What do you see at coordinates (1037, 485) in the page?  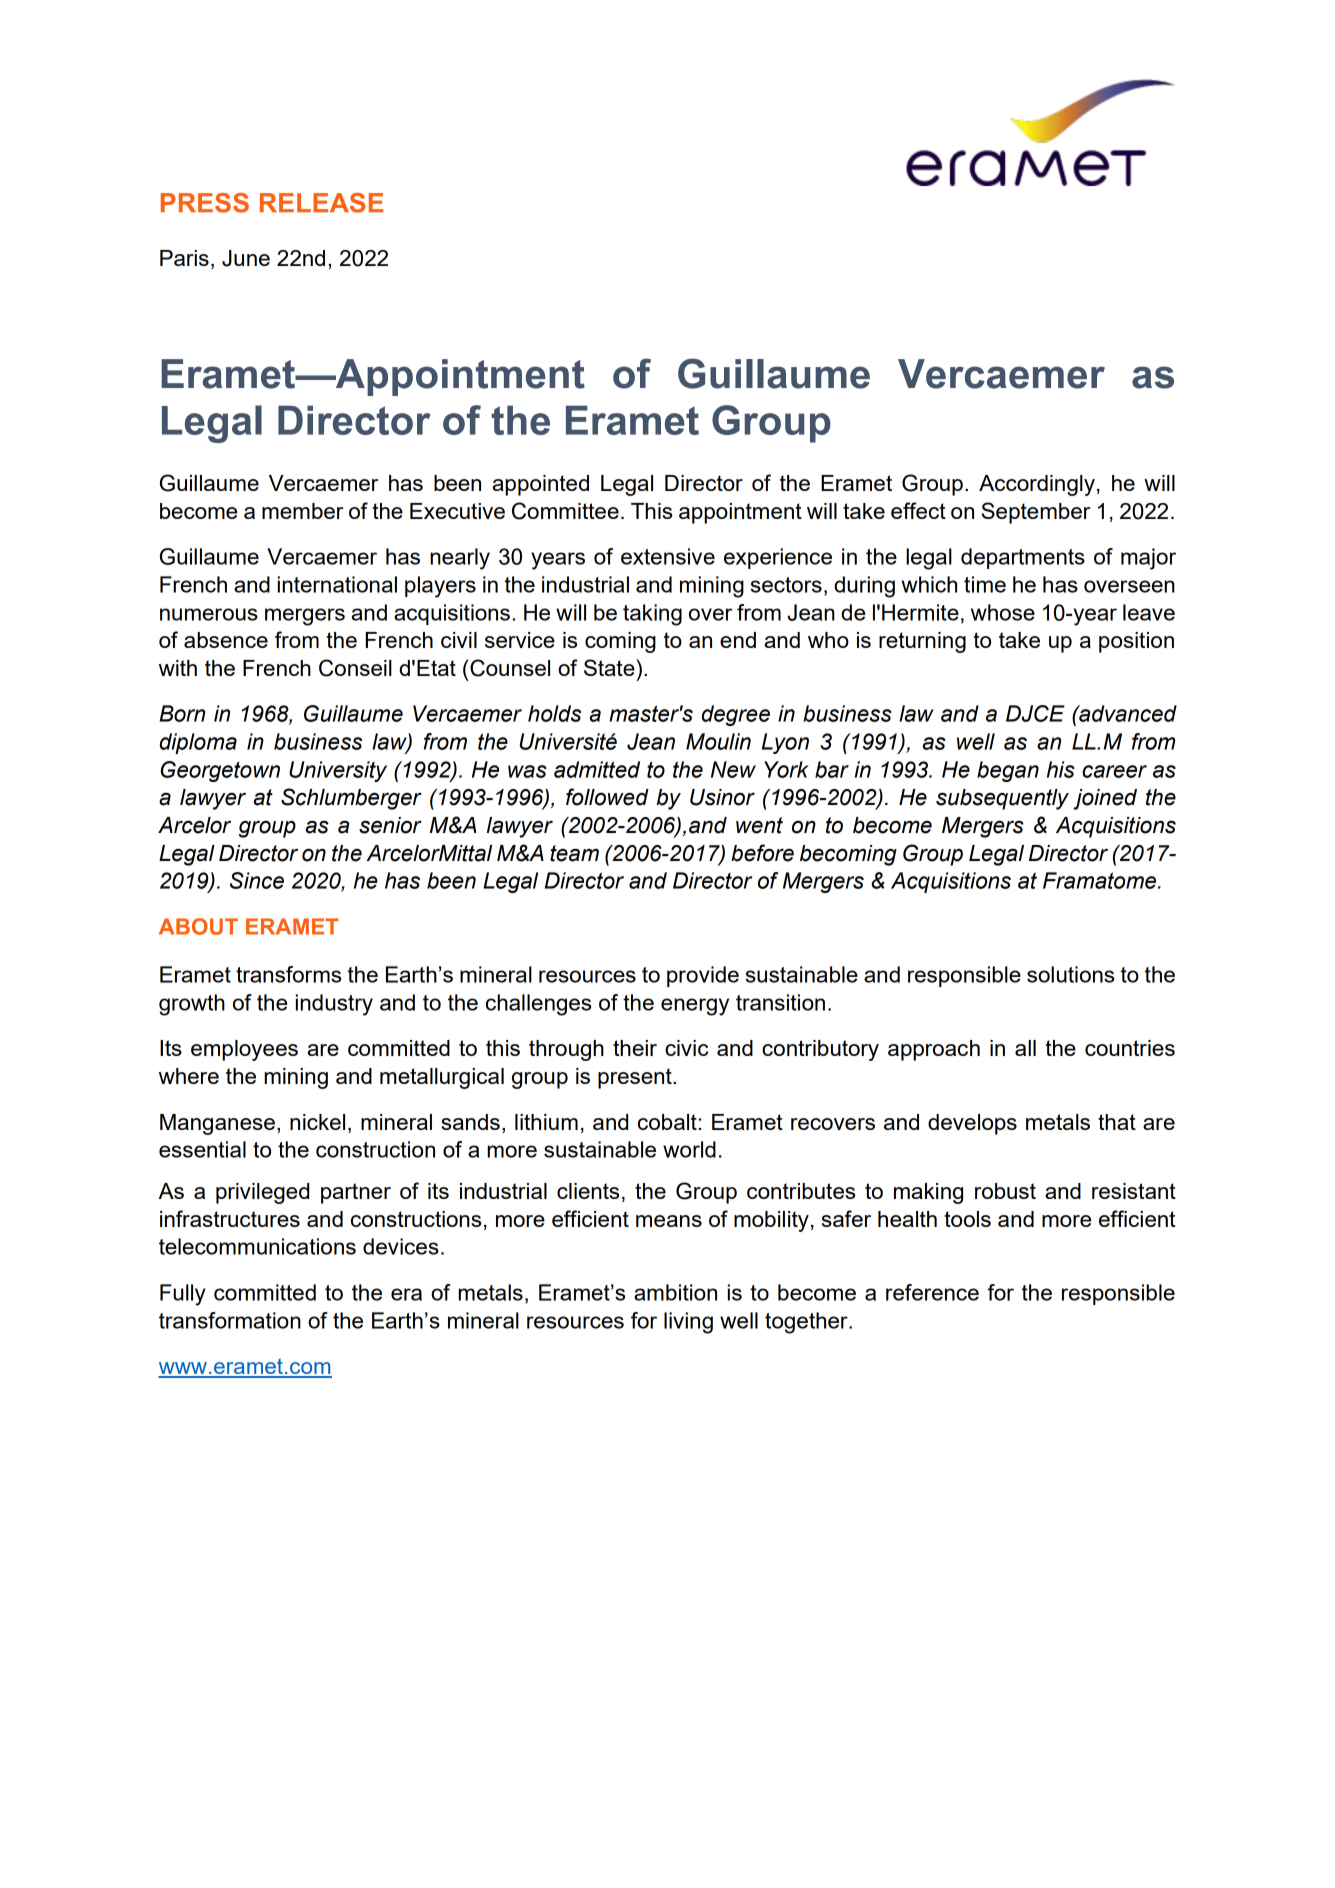 I see `Accordingly` at bounding box center [1037, 485].
